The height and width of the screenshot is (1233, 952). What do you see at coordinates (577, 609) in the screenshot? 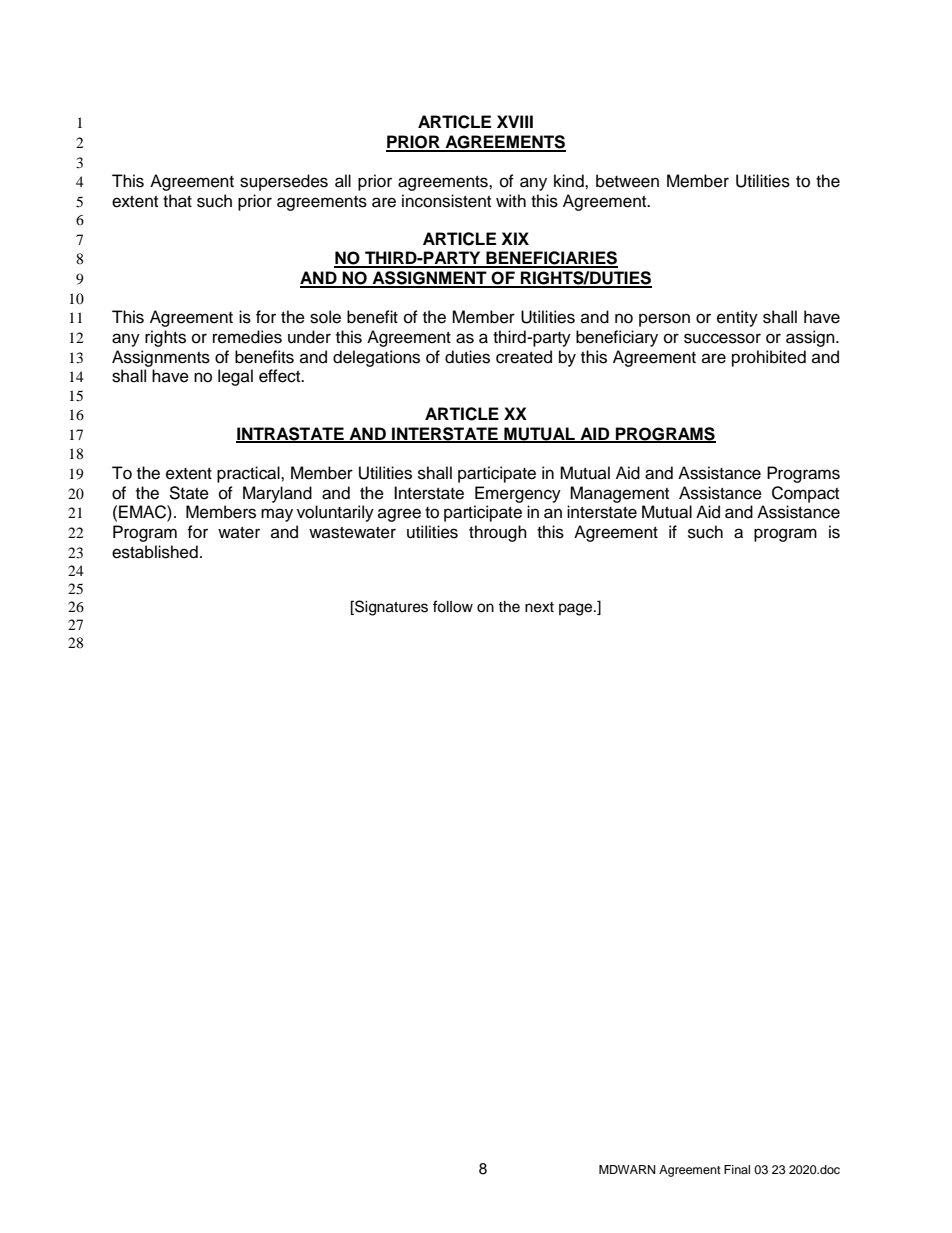
I see `page` at bounding box center [577, 609].
